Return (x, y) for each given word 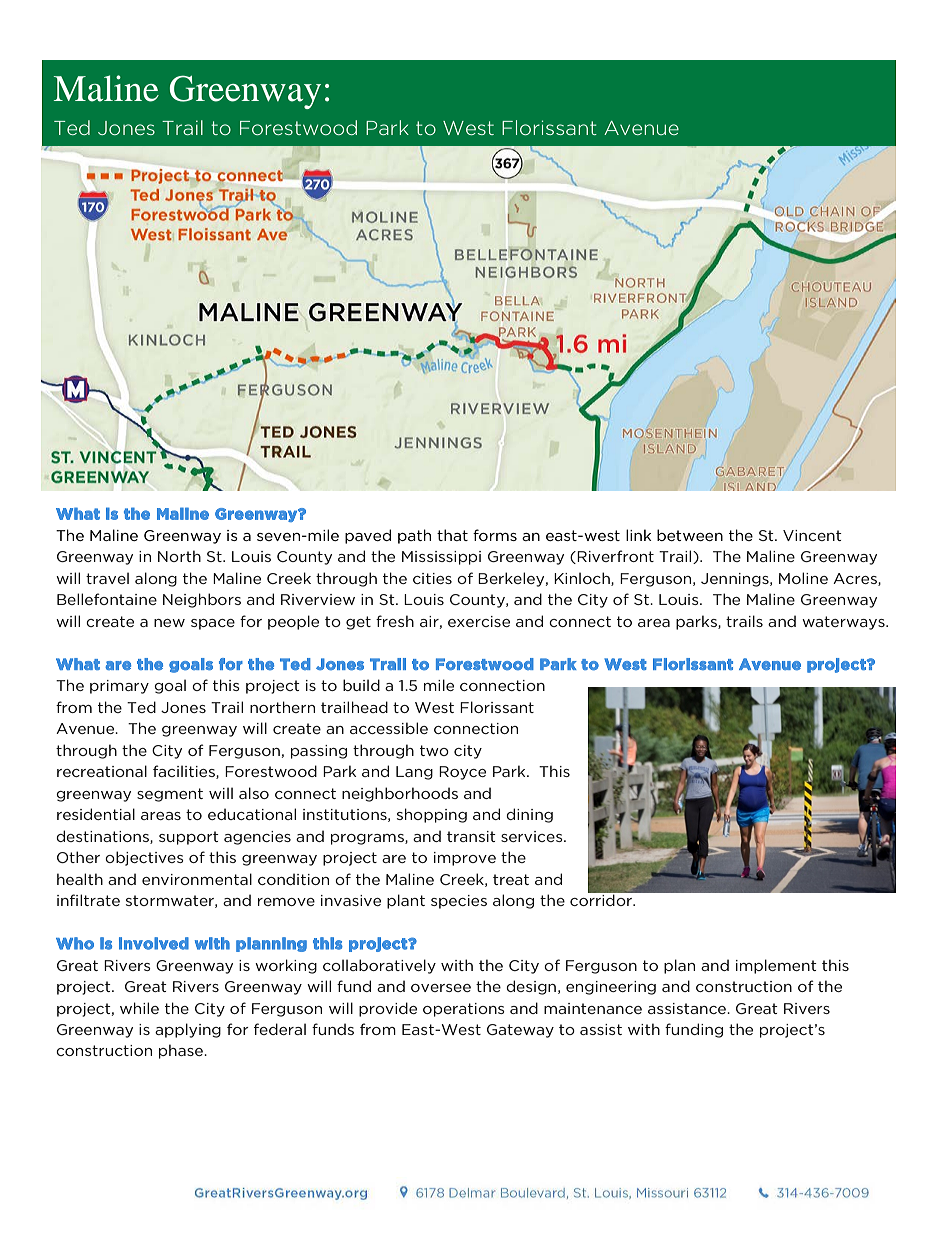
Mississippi (441, 558)
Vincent (812, 535)
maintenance (593, 1008)
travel (107, 578)
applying (188, 1030)
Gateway (520, 1031)
